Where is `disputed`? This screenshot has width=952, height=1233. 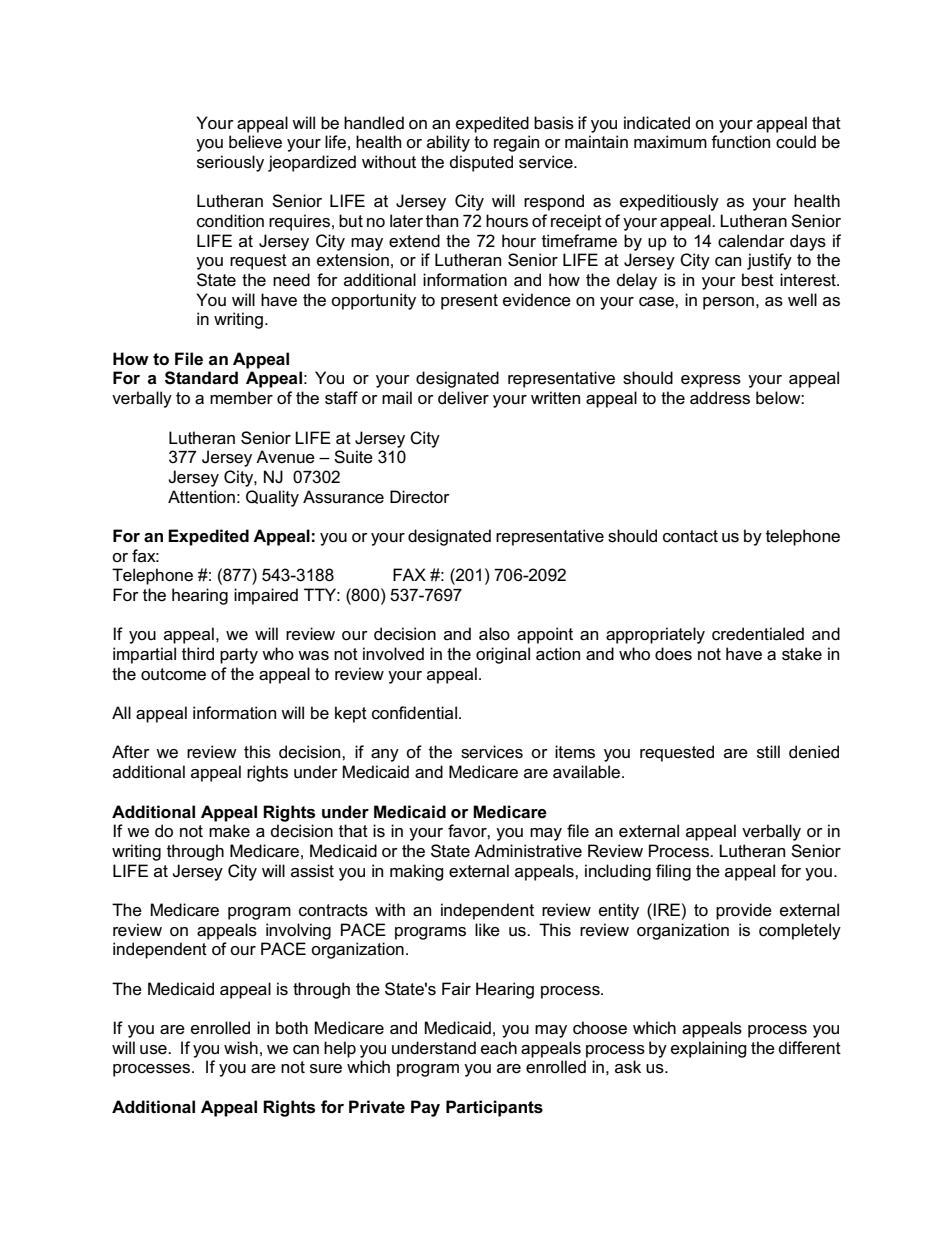
disputed is located at coordinates (481, 163).
